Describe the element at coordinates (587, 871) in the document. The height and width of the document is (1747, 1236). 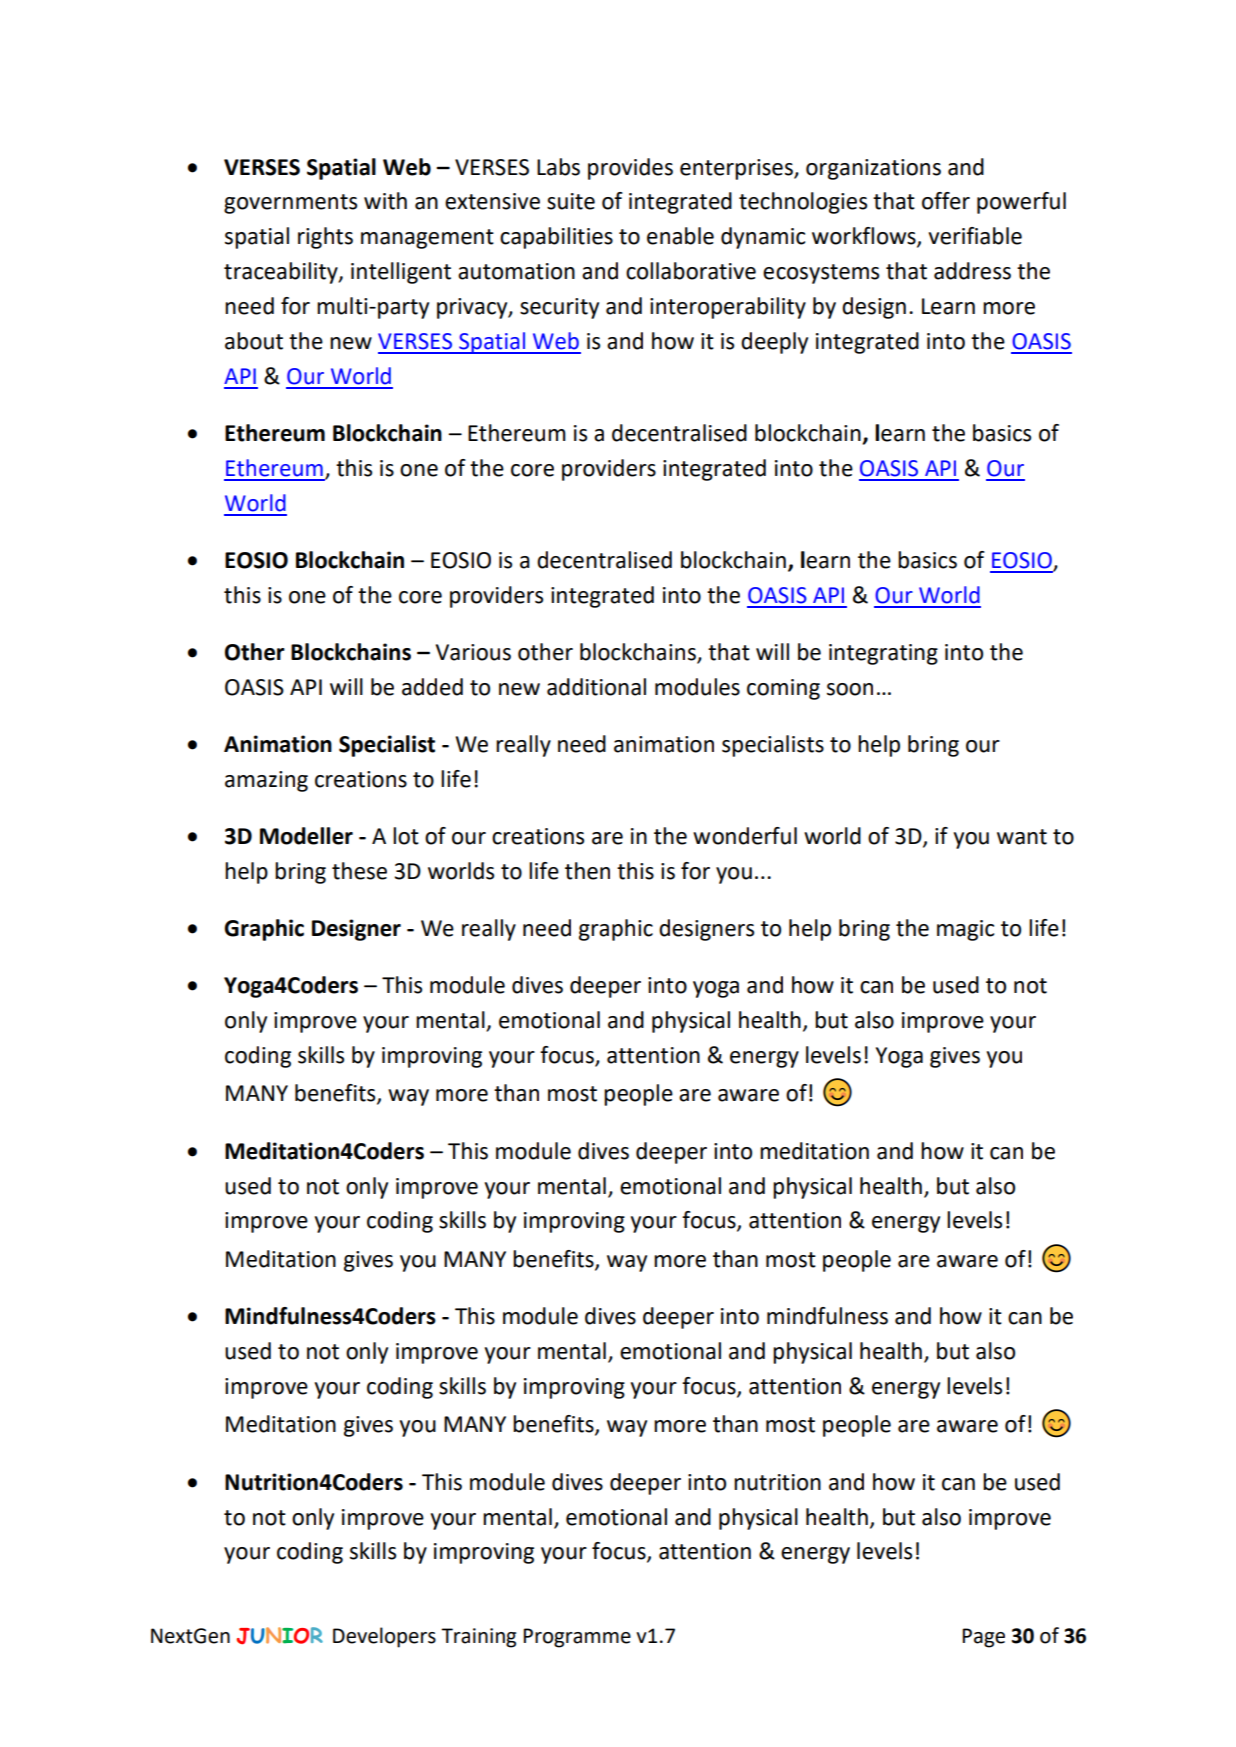
I see `then` at that location.
